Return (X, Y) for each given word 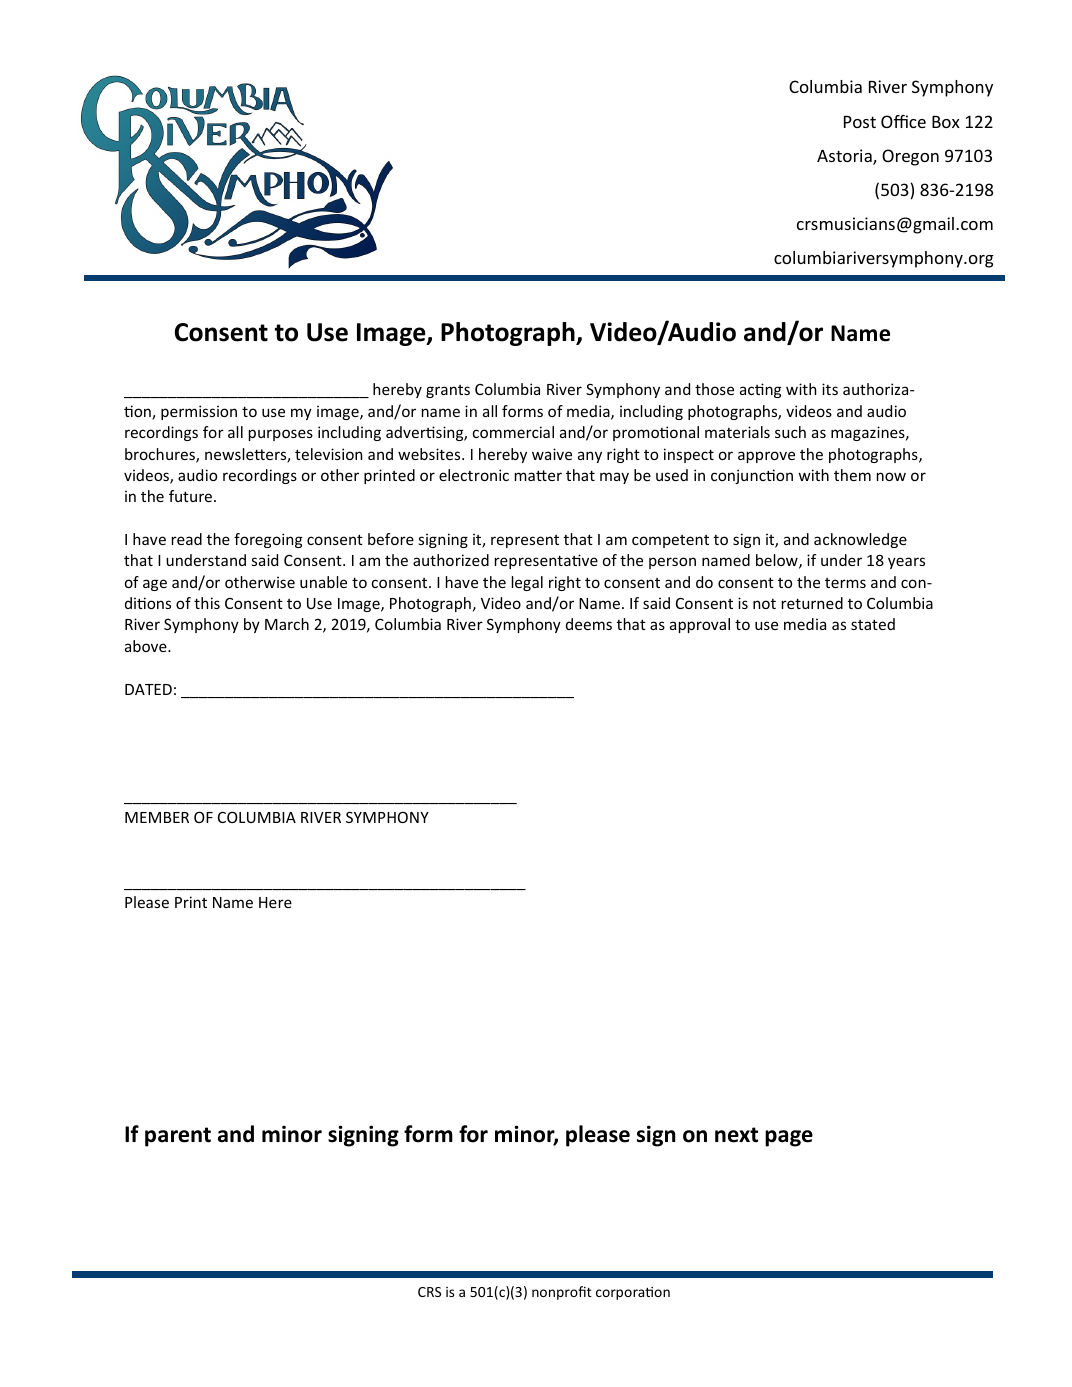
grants (448, 391)
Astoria (845, 157)
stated (873, 624)
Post (860, 122)
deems (589, 624)
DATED (148, 689)
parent (178, 1137)
